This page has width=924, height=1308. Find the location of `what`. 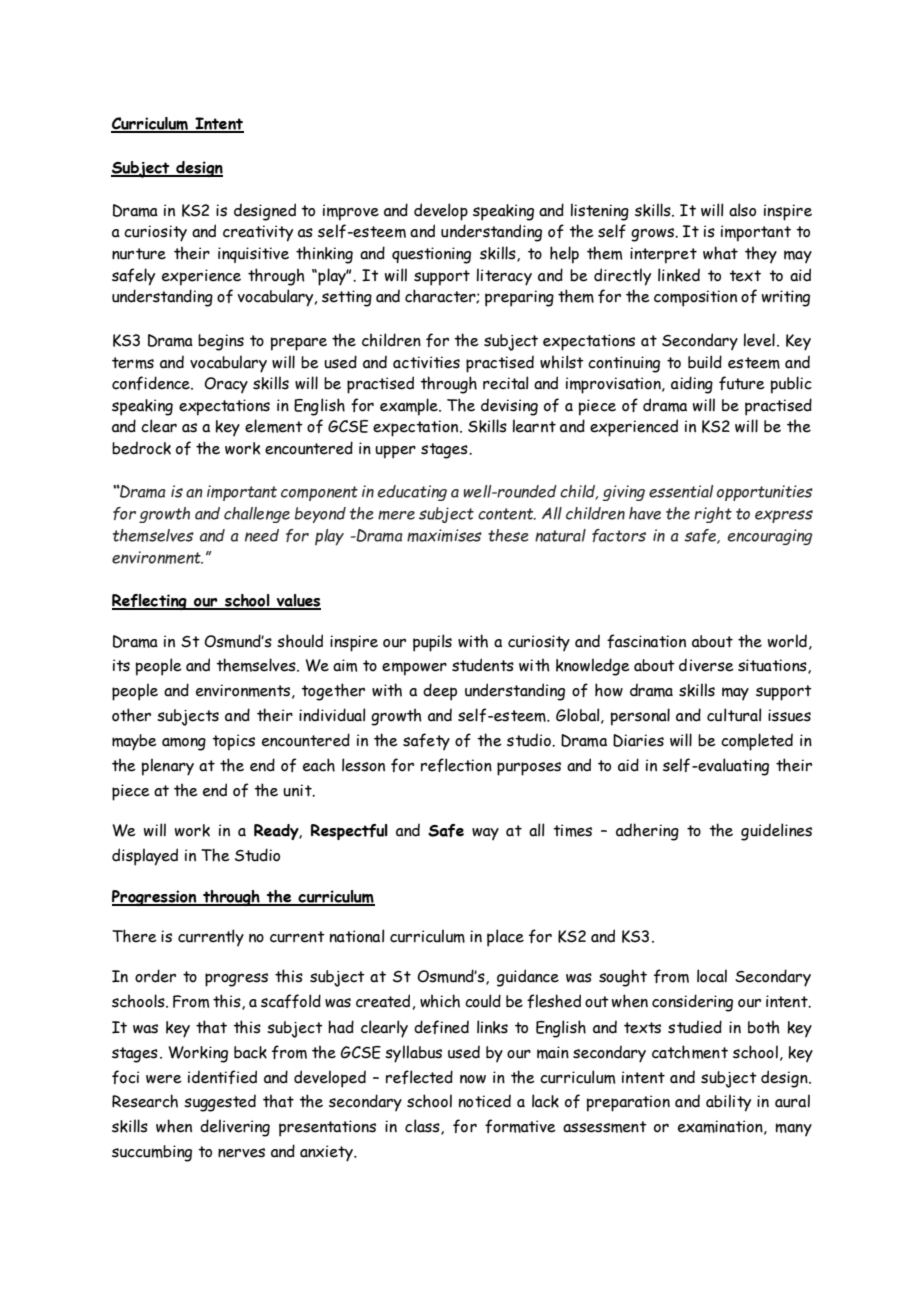

what is located at coordinates (720, 253).
